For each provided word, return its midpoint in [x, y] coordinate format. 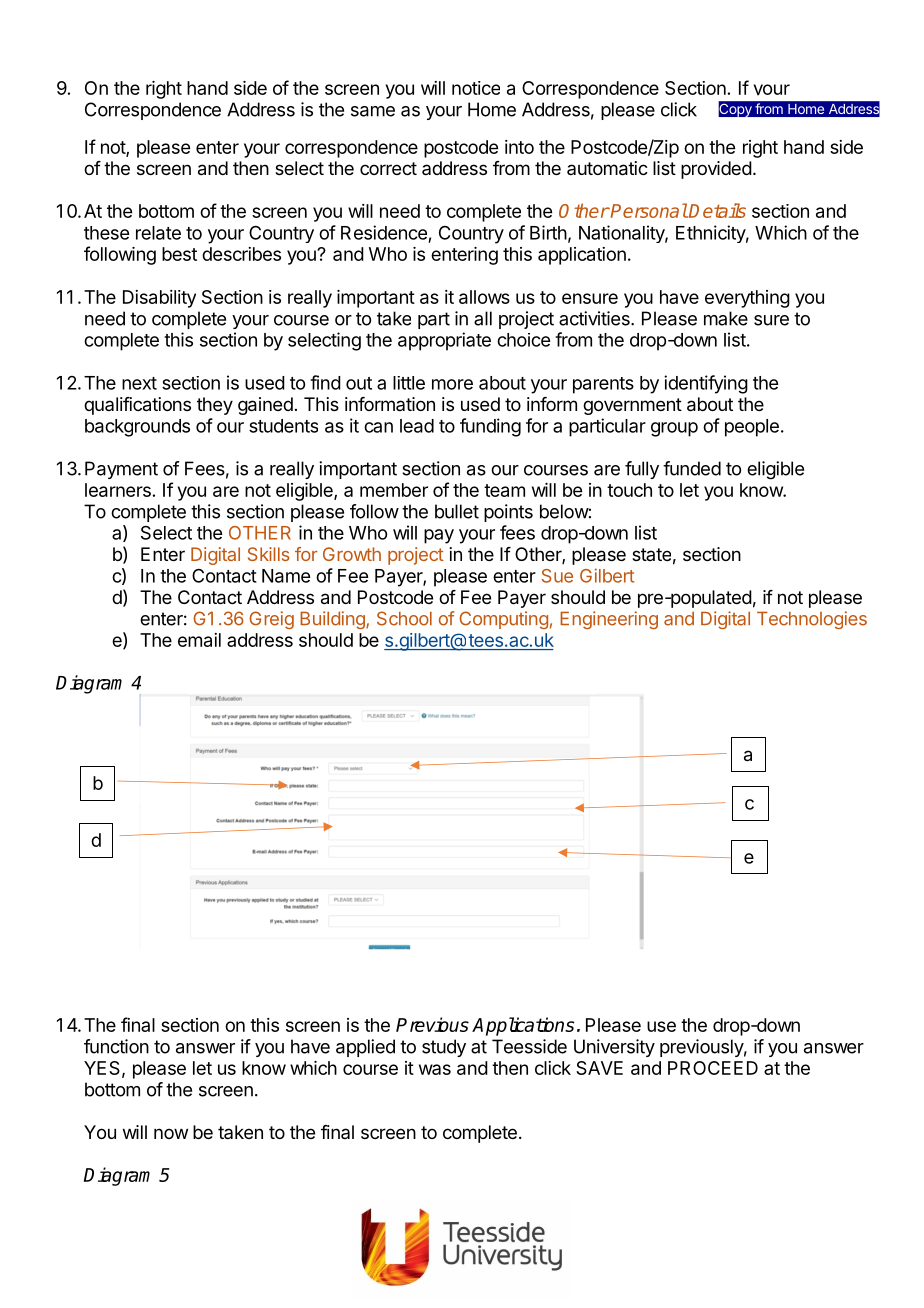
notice [476, 88]
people [752, 428]
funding [490, 427]
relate [158, 233]
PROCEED [713, 1068]
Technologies [812, 620]
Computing [503, 620]
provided [716, 170]
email [199, 640]
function [116, 1046]
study [444, 1048]
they [215, 406]
